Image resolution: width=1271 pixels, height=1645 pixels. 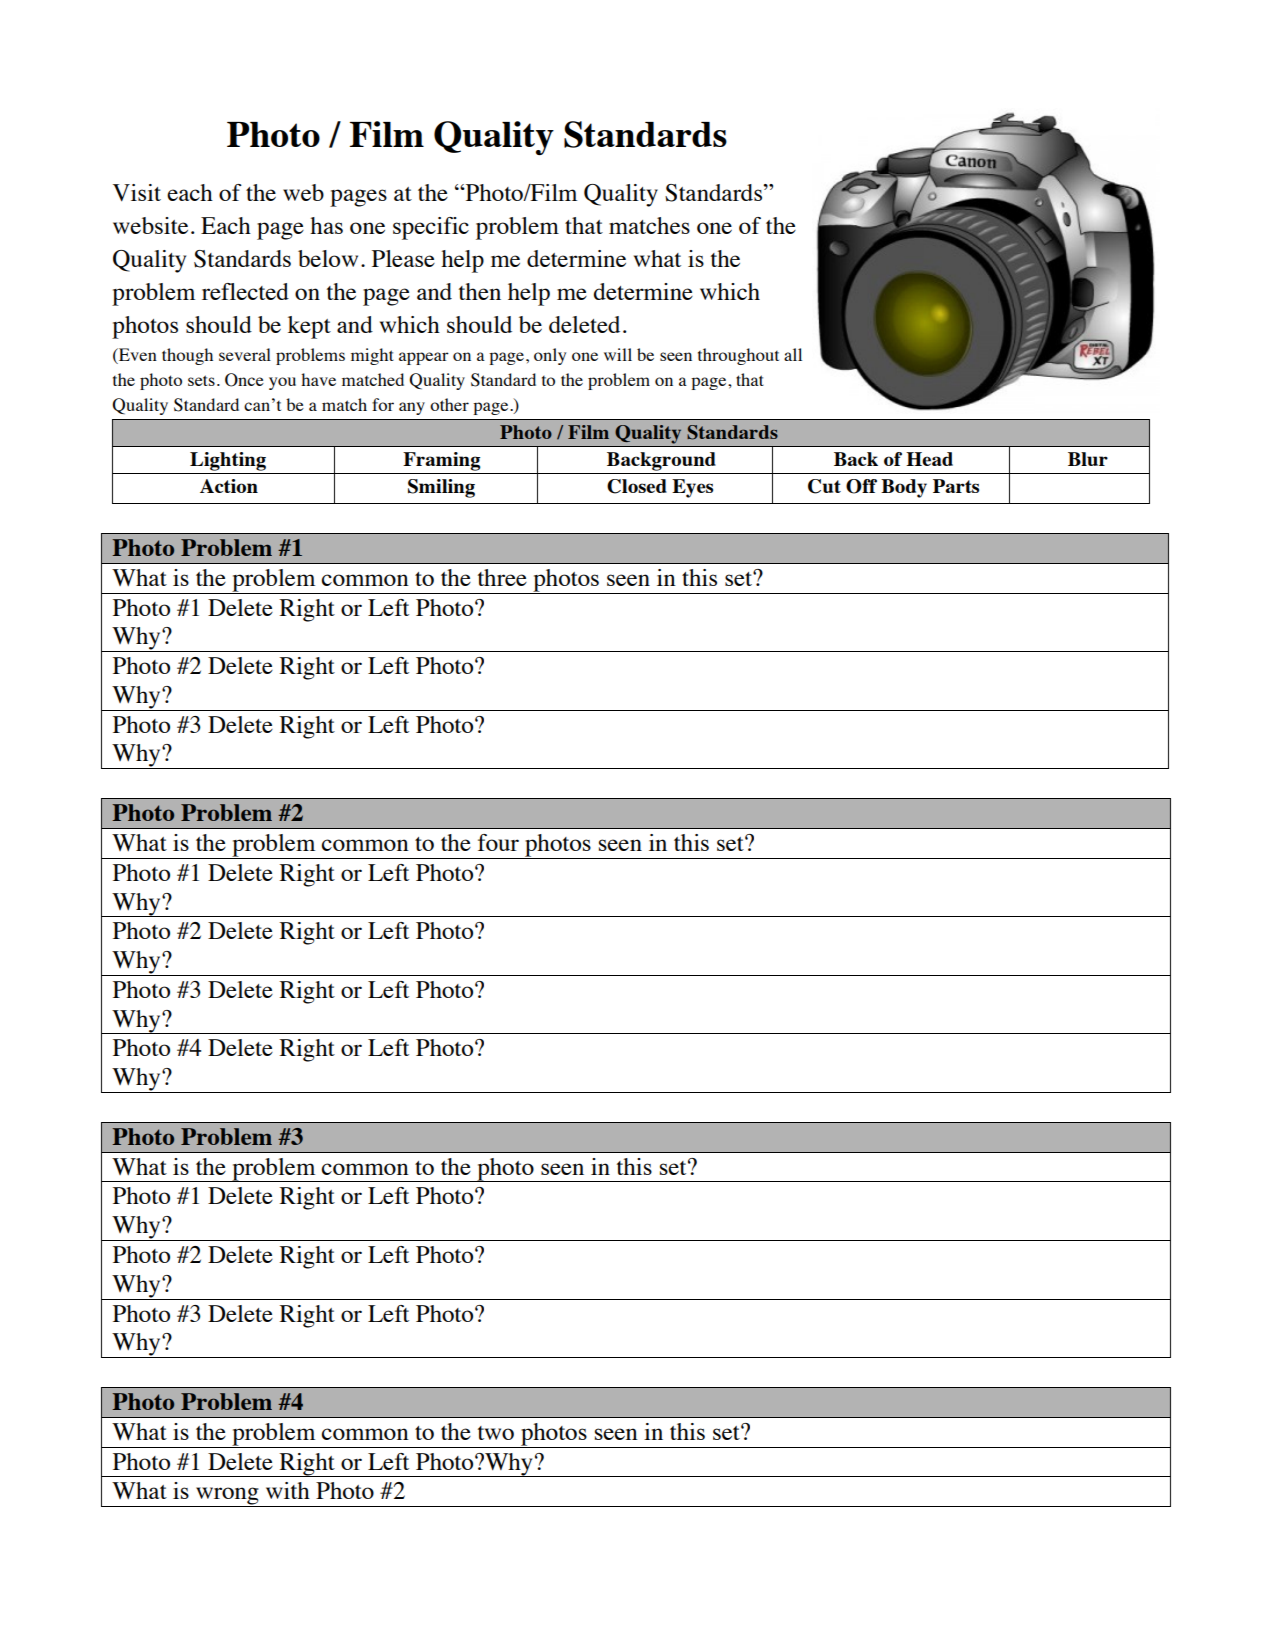 I want to click on three, so click(x=502, y=577).
